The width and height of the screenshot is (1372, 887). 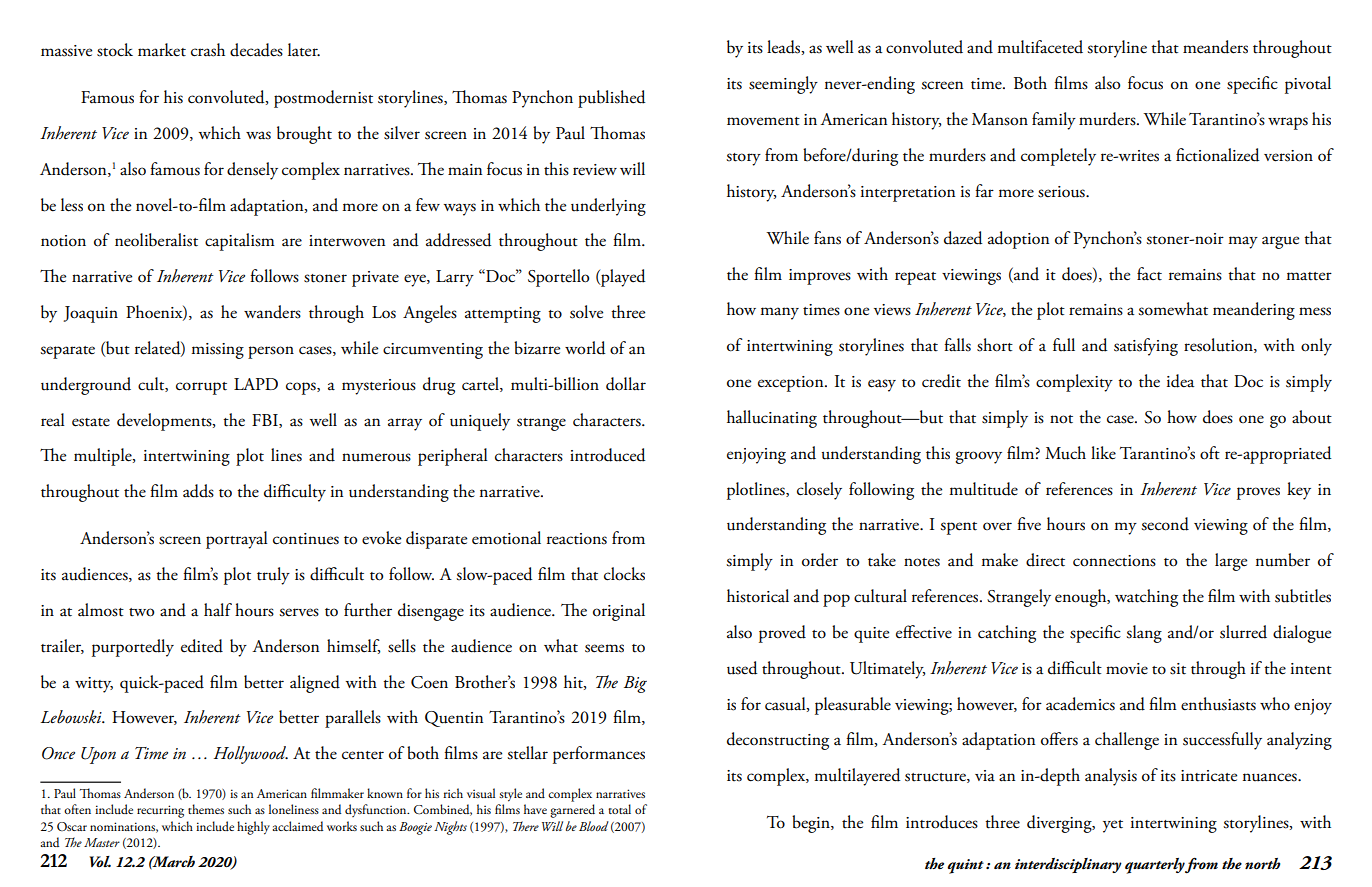 What do you see at coordinates (1215, 47) in the screenshot?
I see `meanders` at bounding box center [1215, 47].
